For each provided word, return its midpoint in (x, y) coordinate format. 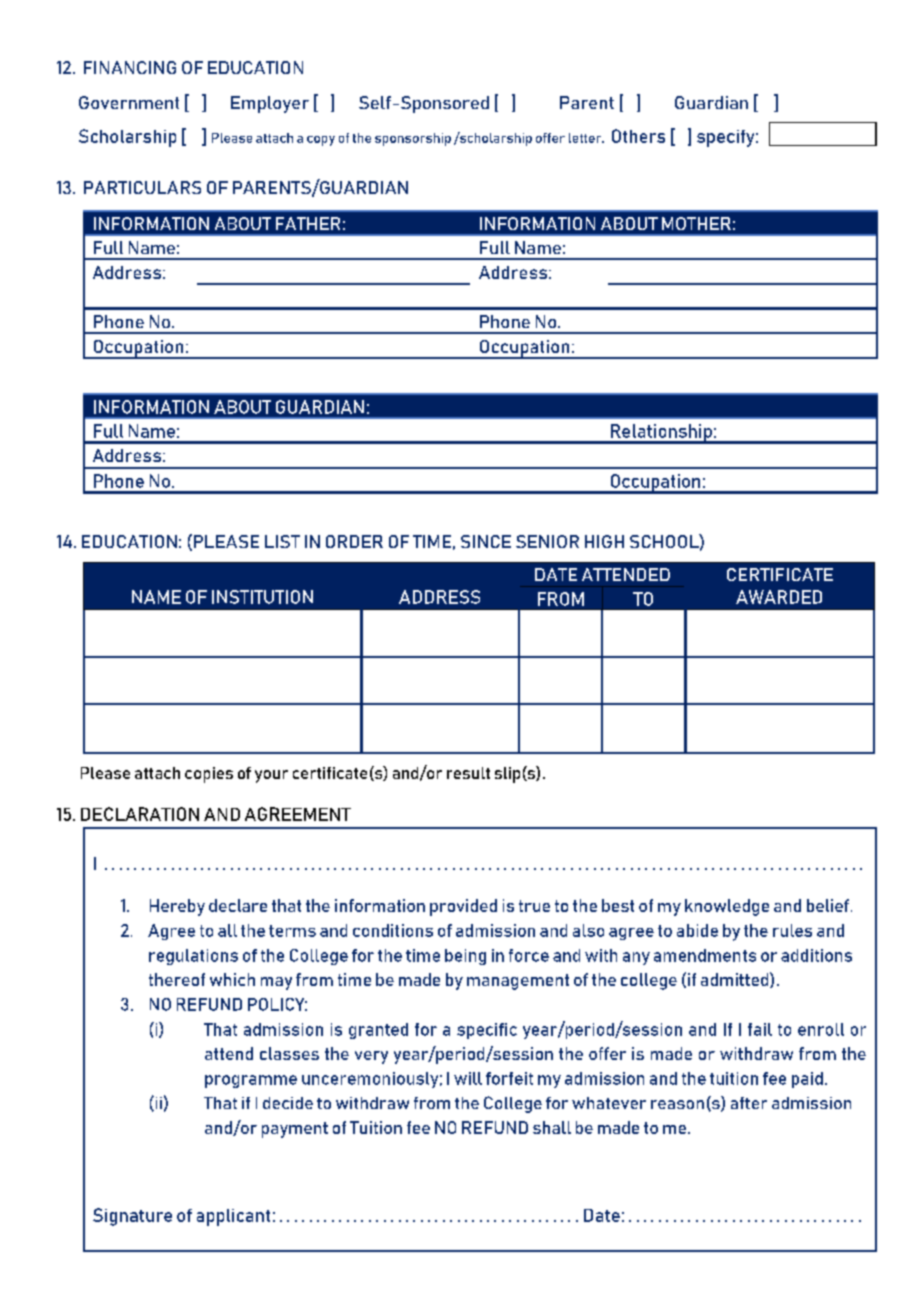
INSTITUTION (262, 597)
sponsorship (413, 139)
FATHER (308, 223)
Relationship (661, 434)
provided (463, 907)
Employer (270, 104)
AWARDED (779, 597)
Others (638, 136)
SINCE (486, 541)
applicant (233, 1217)
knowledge (727, 907)
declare (238, 905)
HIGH (604, 541)
